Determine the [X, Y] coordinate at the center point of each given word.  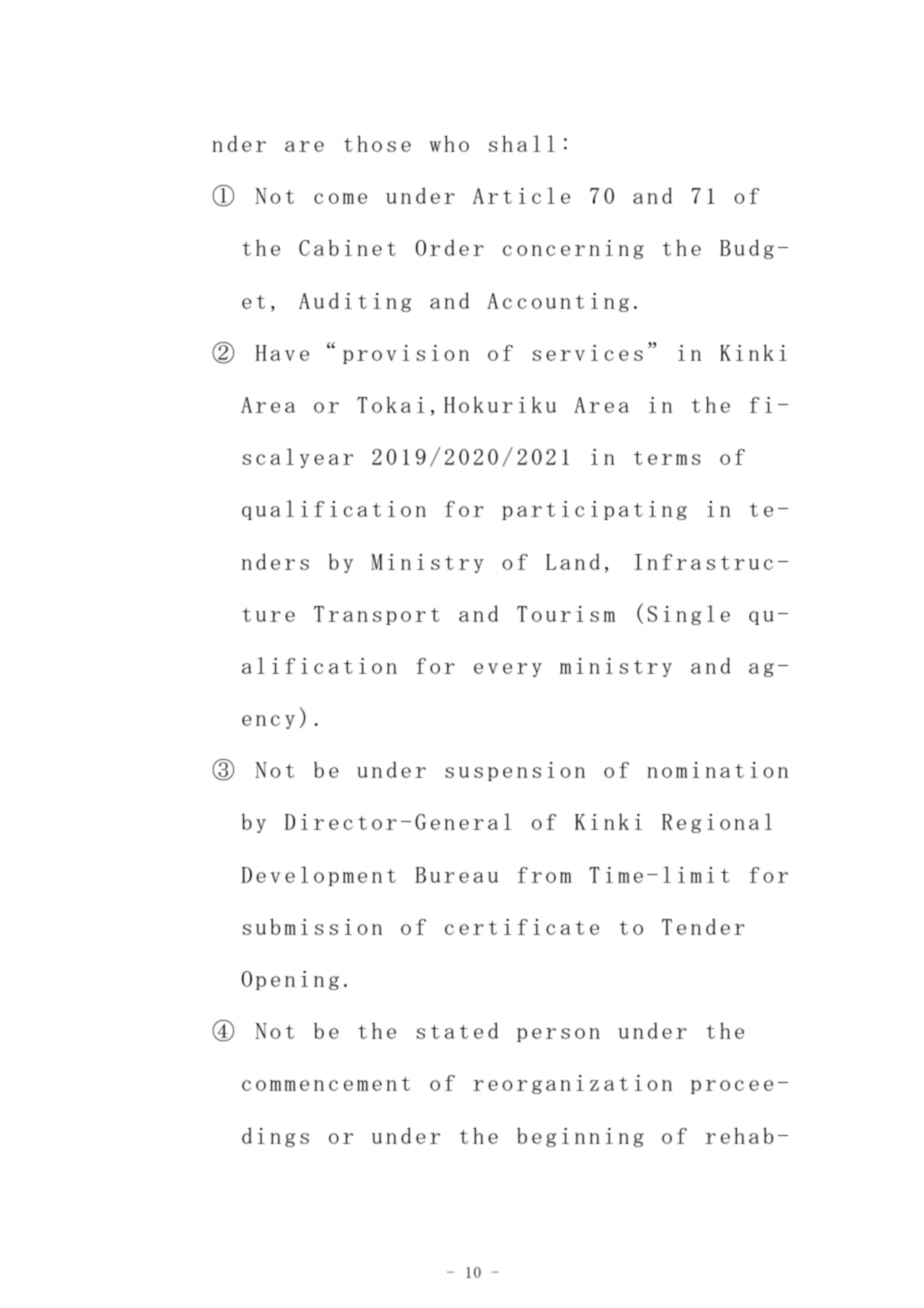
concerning [573, 249]
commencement [326, 1084]
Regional [717, 823]
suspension [515, 771]
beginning [580, 1137]
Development [318, 876]
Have [282, 353]
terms [667, 458]
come [340, 198]
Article [521, 195]
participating [594, 510]
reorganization [572, 1084]
